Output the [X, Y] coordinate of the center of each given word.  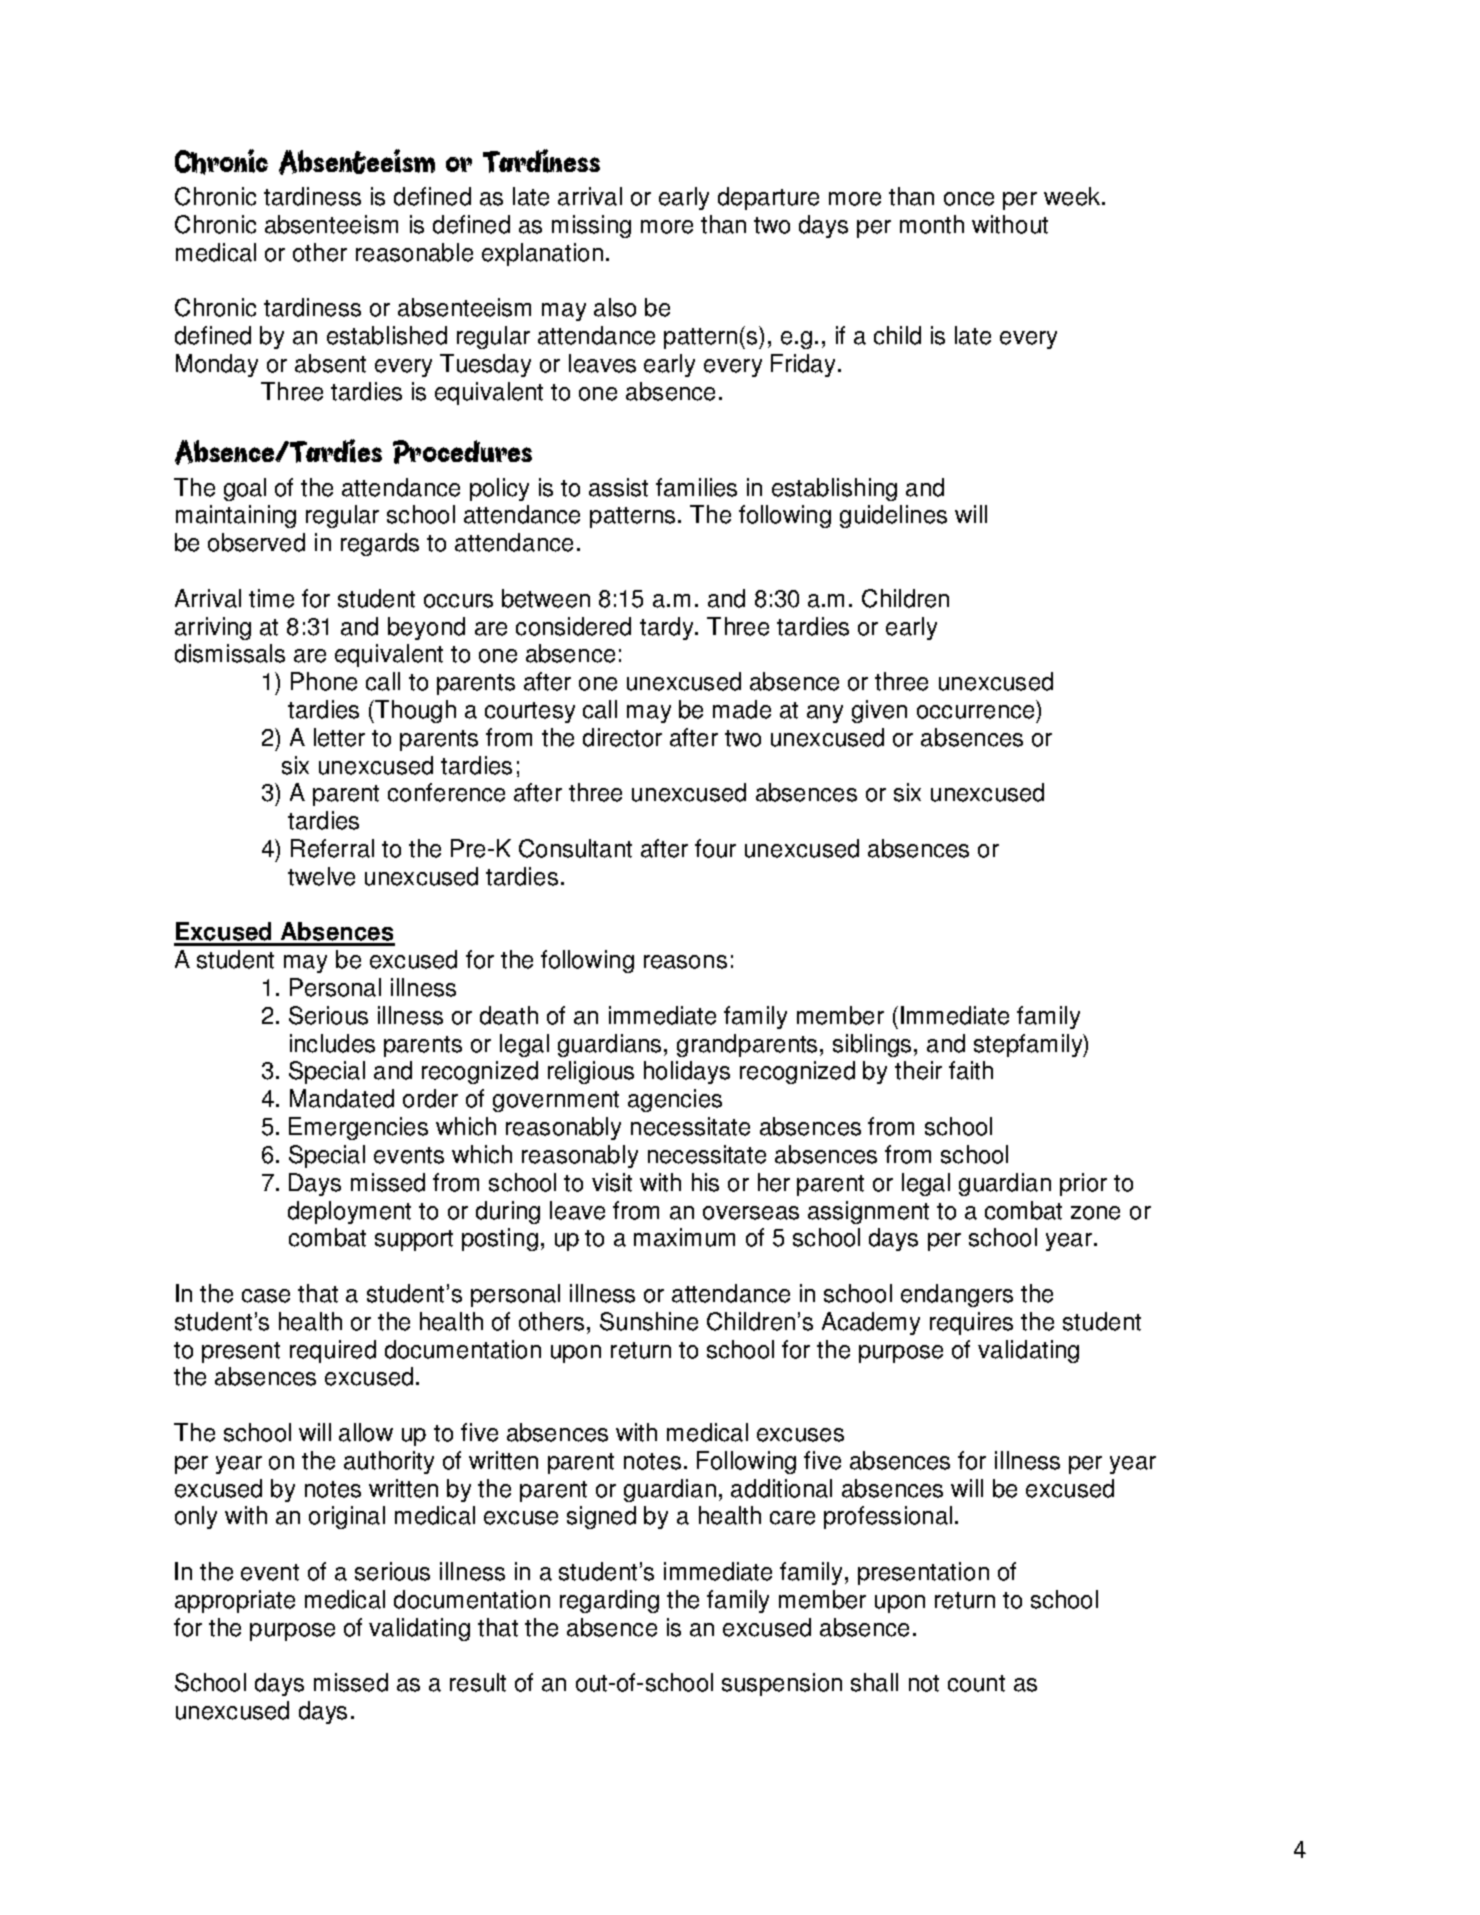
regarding [609, 1601]
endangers [957, 1295]
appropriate [235, 1601]
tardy [668, 628]
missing [591, 226]
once [969, 199]
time [271, 598]
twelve [321, 876]
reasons [685, 962]
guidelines [893, 516]
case [266, 1296]
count [976, 1683]
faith [971, 1070]
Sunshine [649, 1321]
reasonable [414, 252]
